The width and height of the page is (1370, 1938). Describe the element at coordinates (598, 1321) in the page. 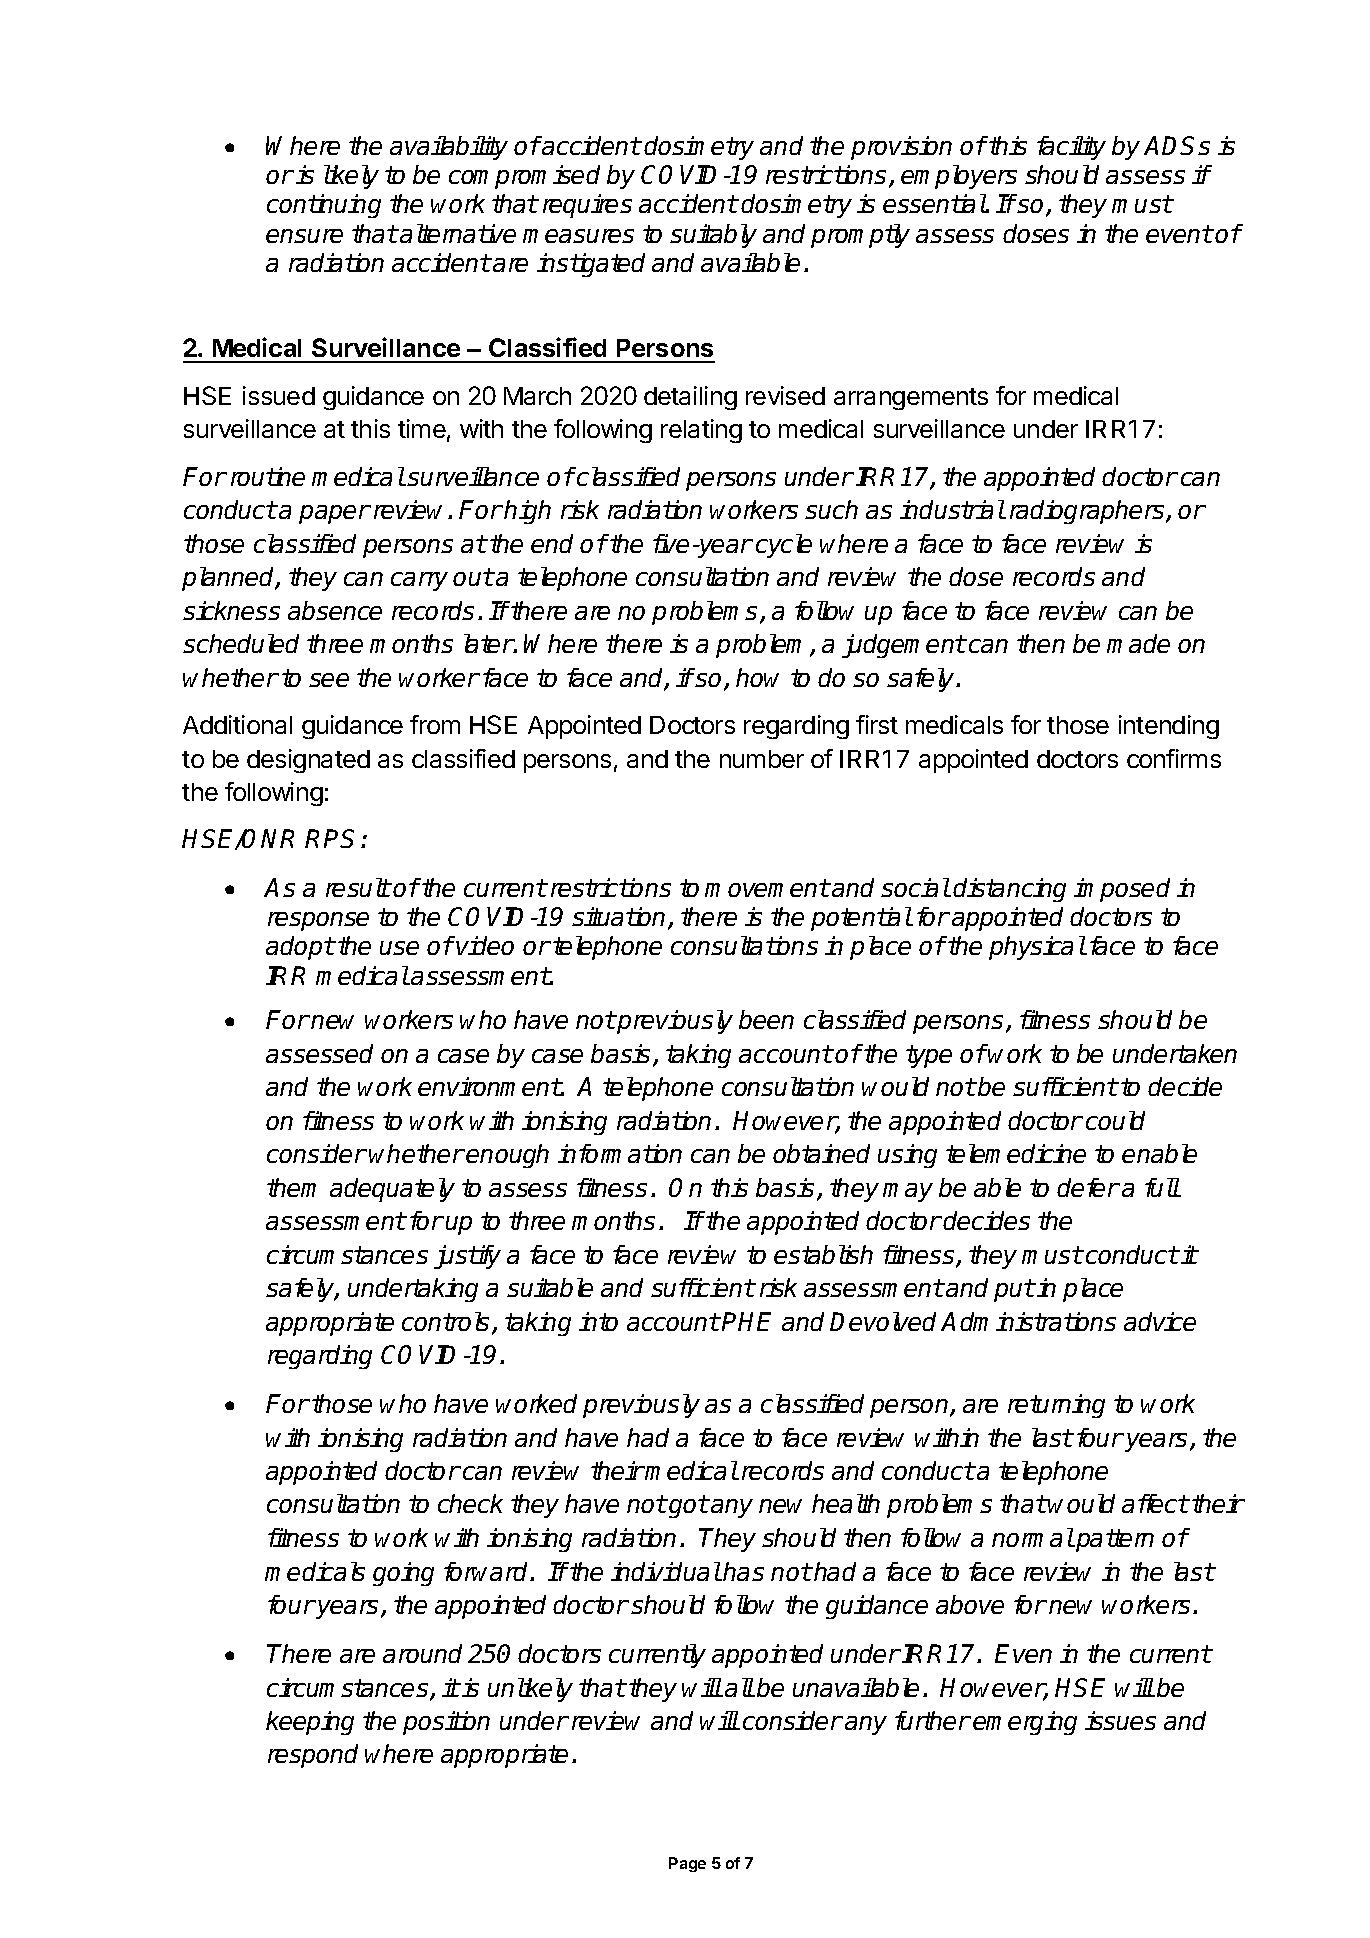

I see `into` at that location.
